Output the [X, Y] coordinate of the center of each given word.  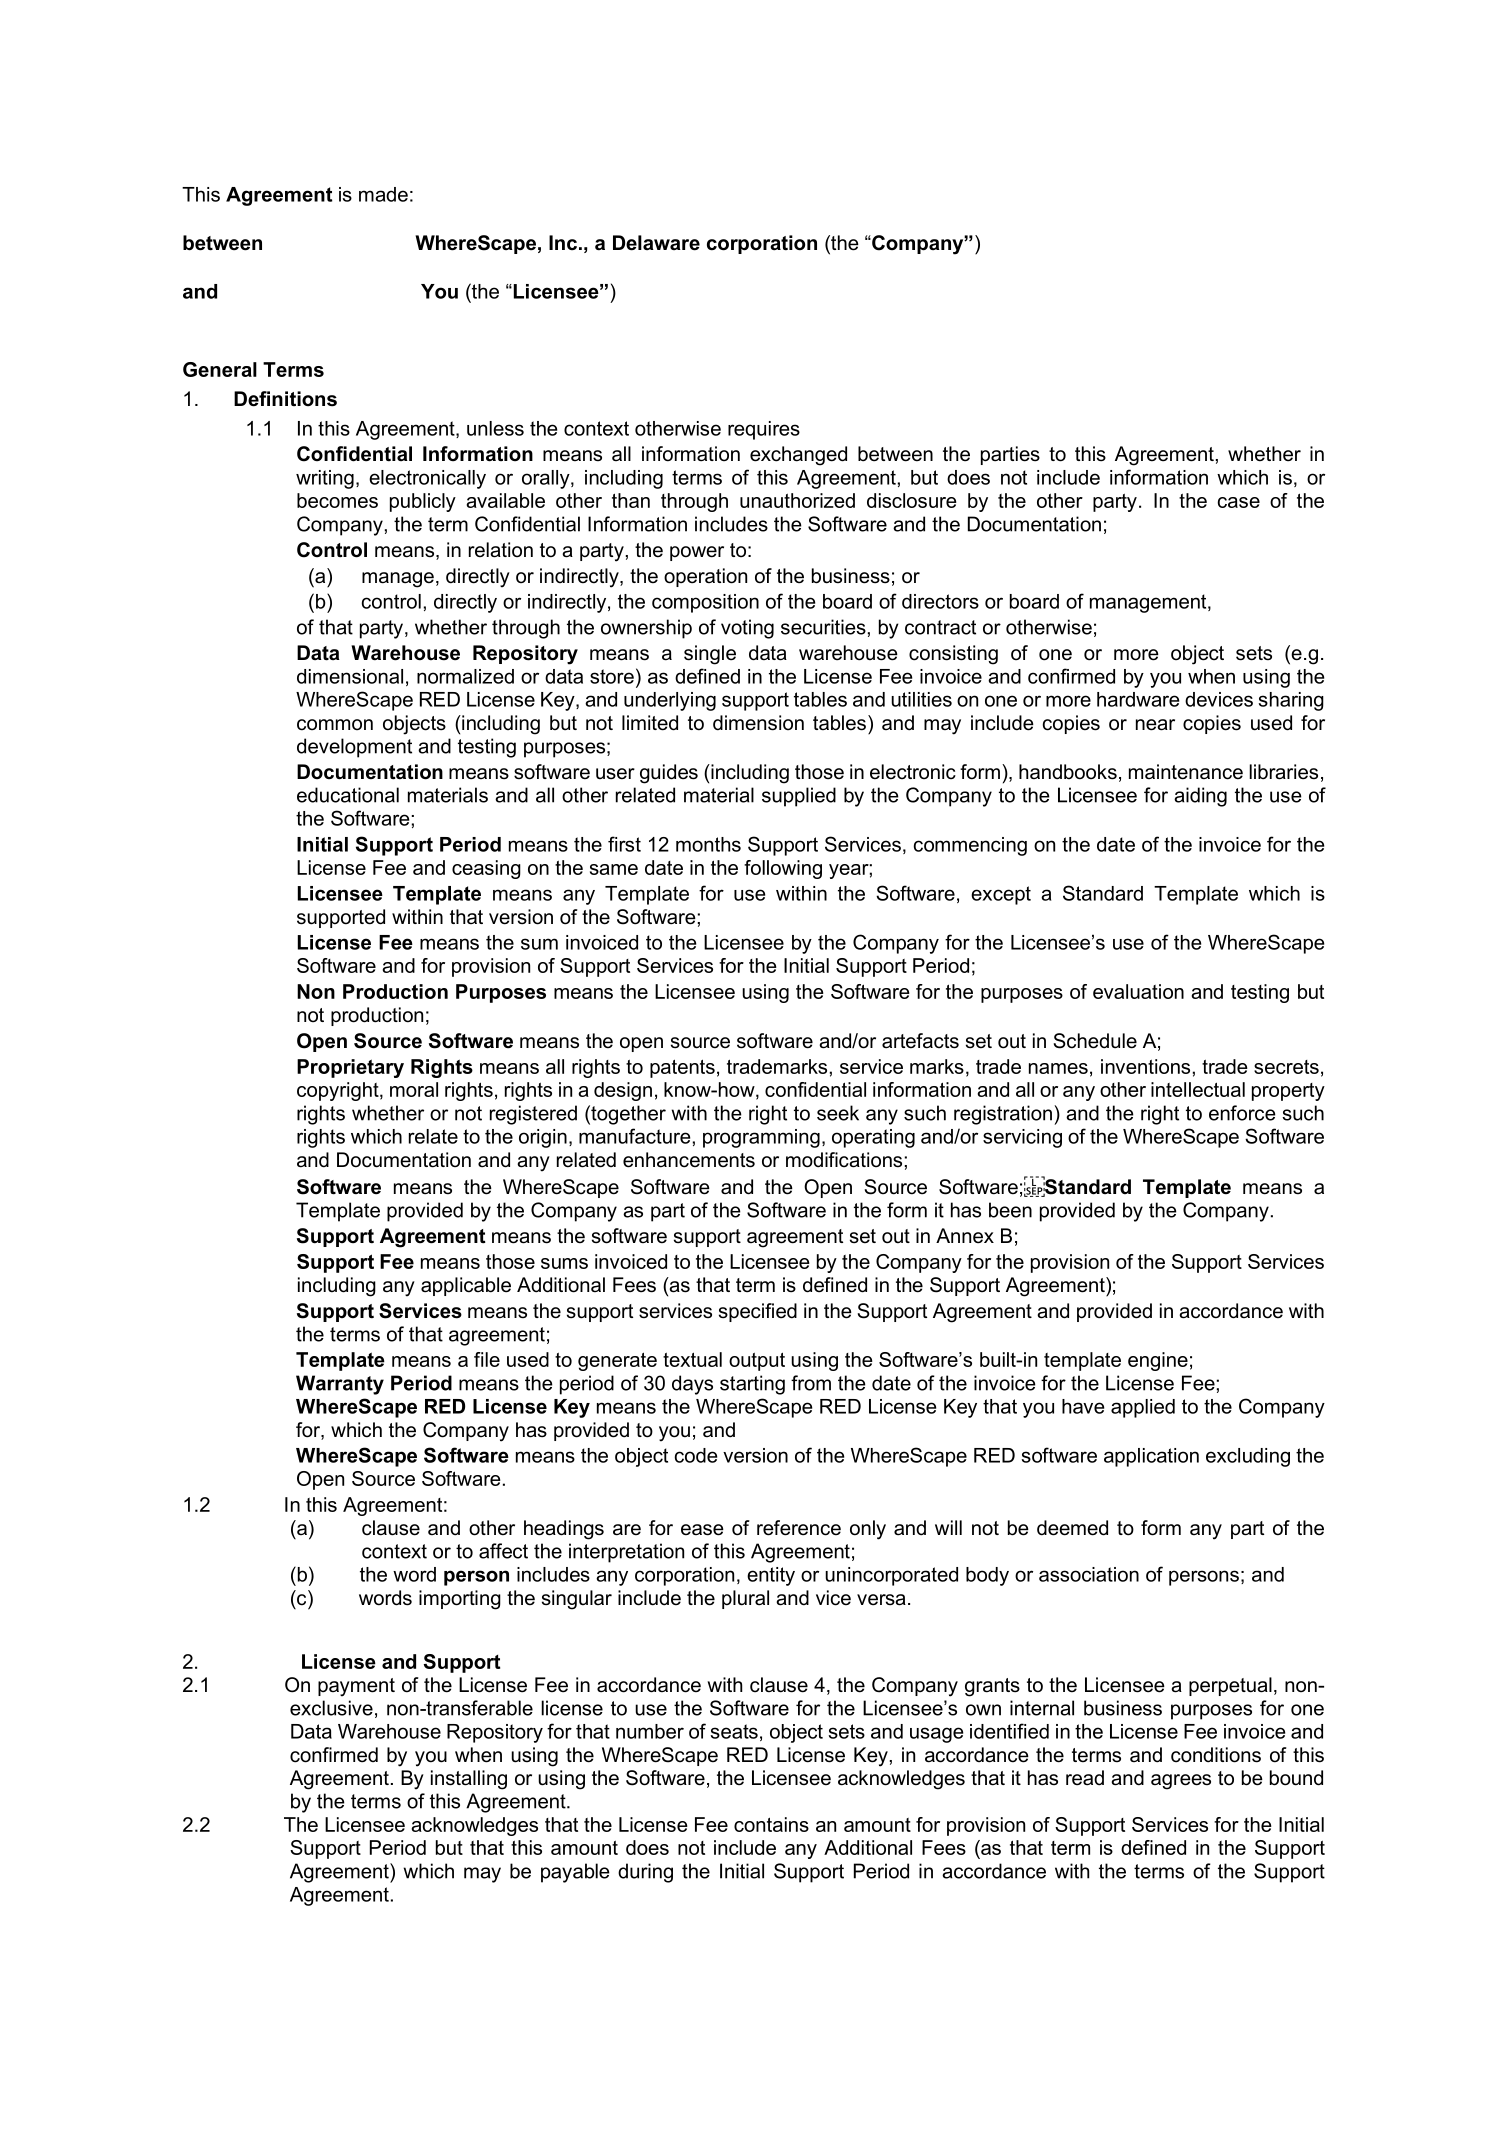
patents [682, 1068]
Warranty [340, 1385]
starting [752, 1385]
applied [1143, 1408]
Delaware [656, 243]
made [383, 194]
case [1239, 502]
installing [469, 1780]
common [335, 725]
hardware [1138, 699]
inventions [1145, 1066]
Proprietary [350, 1068]
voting [747, 629]
